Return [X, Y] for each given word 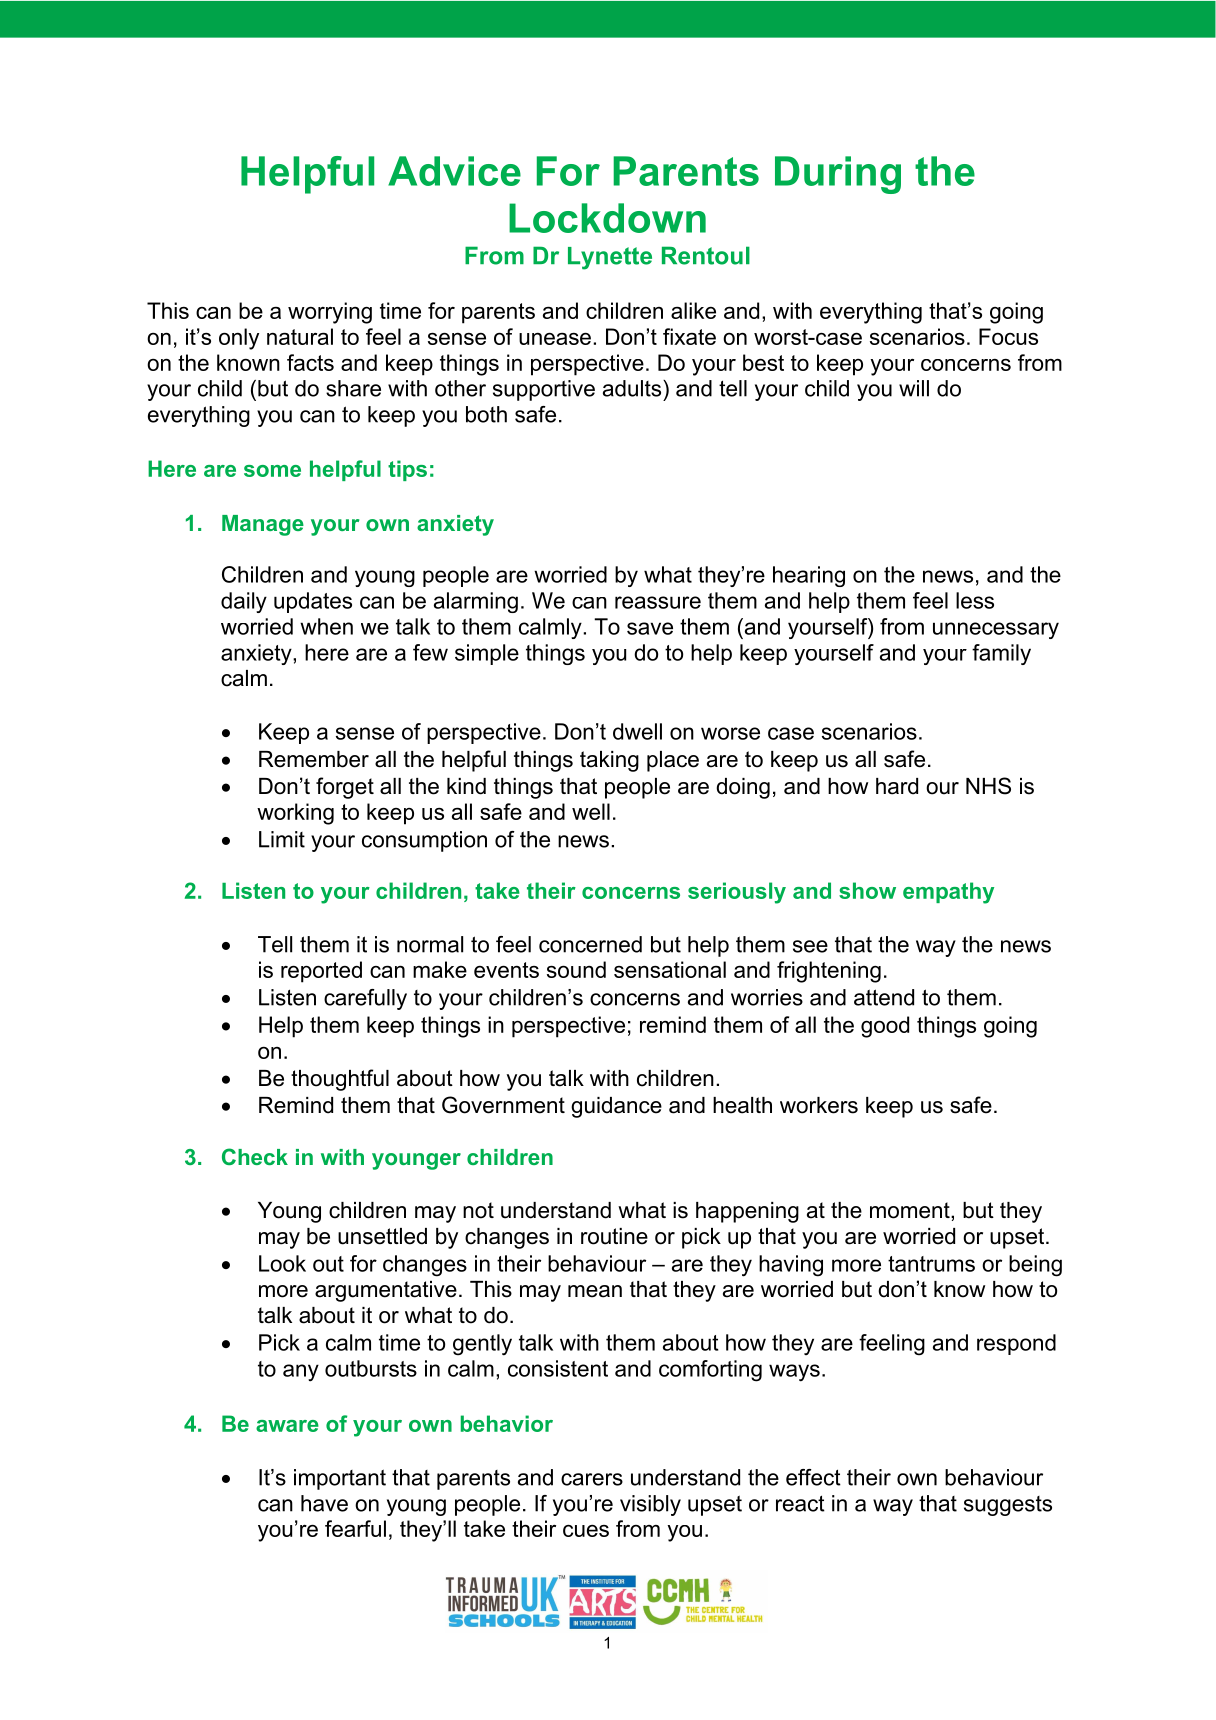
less [975, 600]
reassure [658, 602]
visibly [650, 1505]
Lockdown [607, 218]
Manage [263, 525]
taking [609, 761]
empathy [948, 893]
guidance [616, 1107]
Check [255, 1156]
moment [911, 1210]
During [838, 175]
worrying [330, 313]
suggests [1008, 1506]
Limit [282, 839]
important [340, 1479]
